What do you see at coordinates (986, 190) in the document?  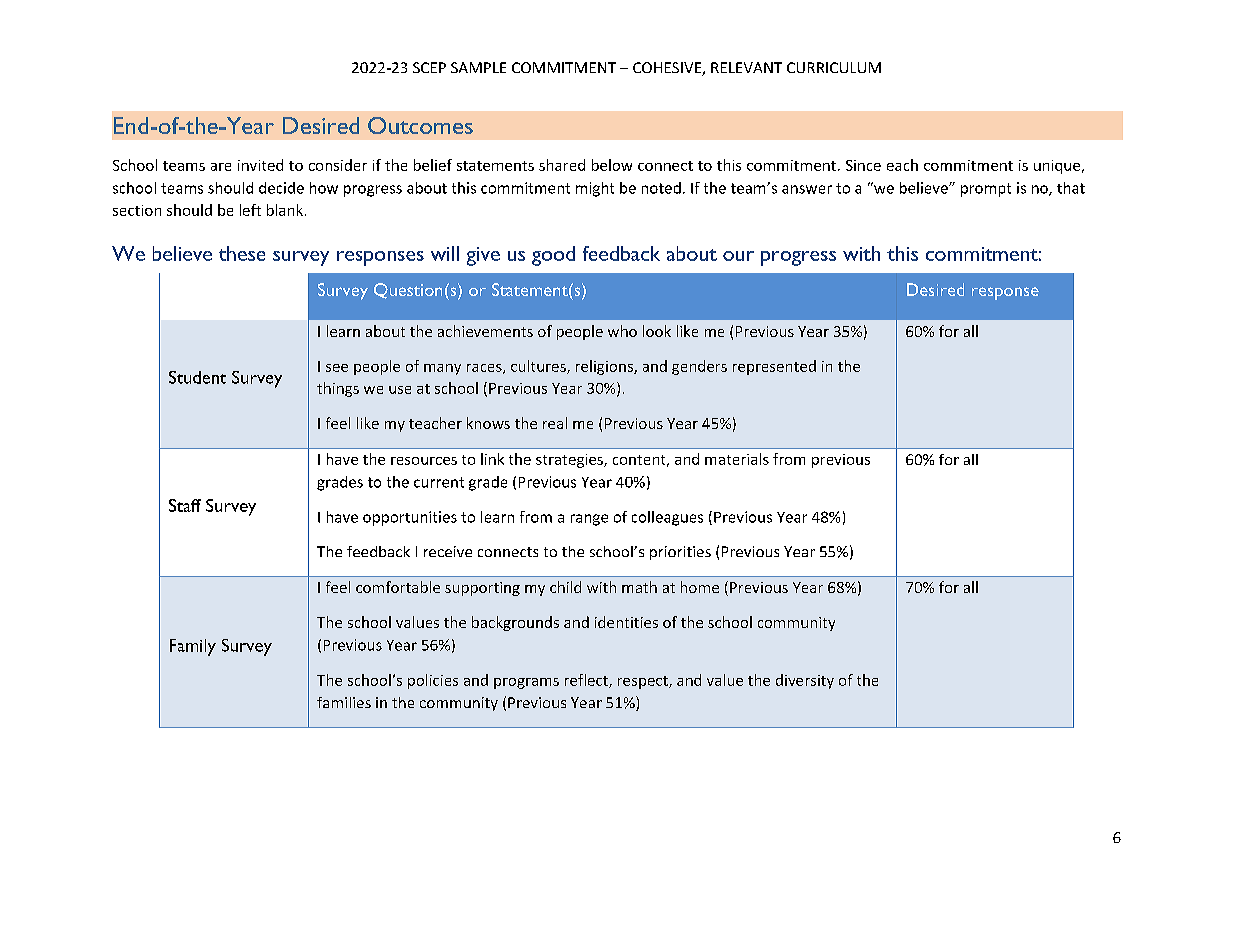 I see `prompt` at bounding box center [986, 190].
